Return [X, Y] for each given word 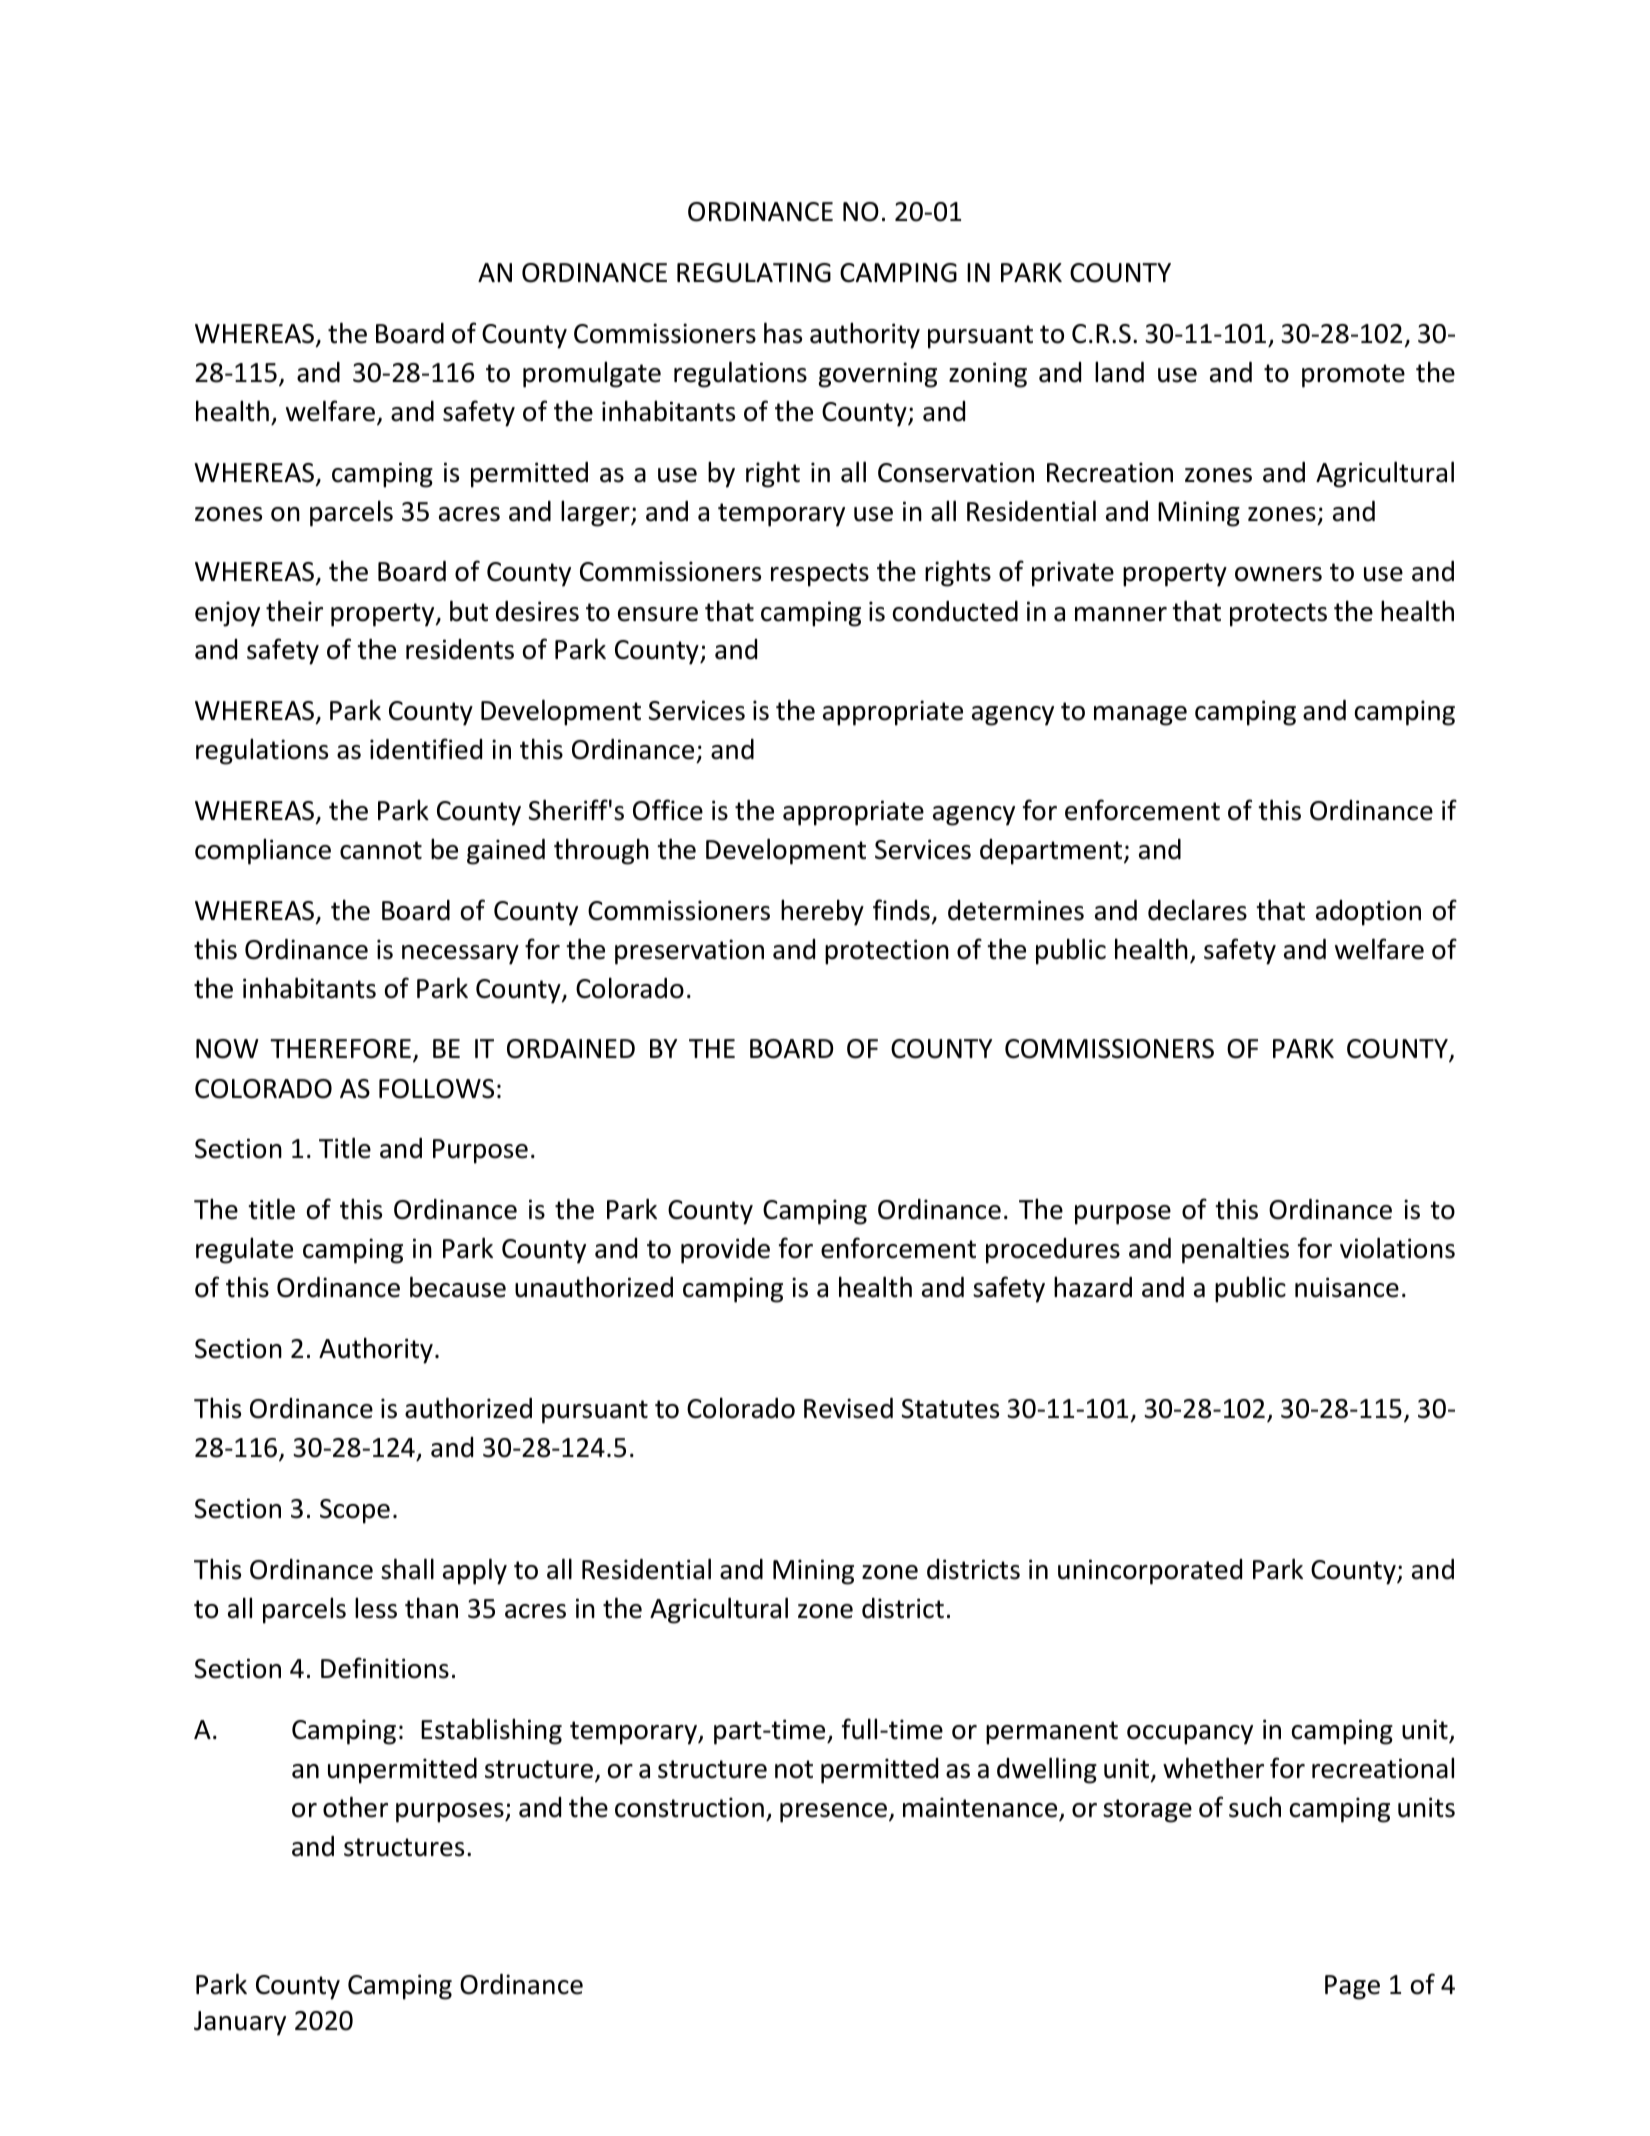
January [240, 2023]
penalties [1235, 1250]
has [783, 333]
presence [833, 1813]
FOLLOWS [436, 1089]
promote [1353, 376]
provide [725, 1251]
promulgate [592, 374]
